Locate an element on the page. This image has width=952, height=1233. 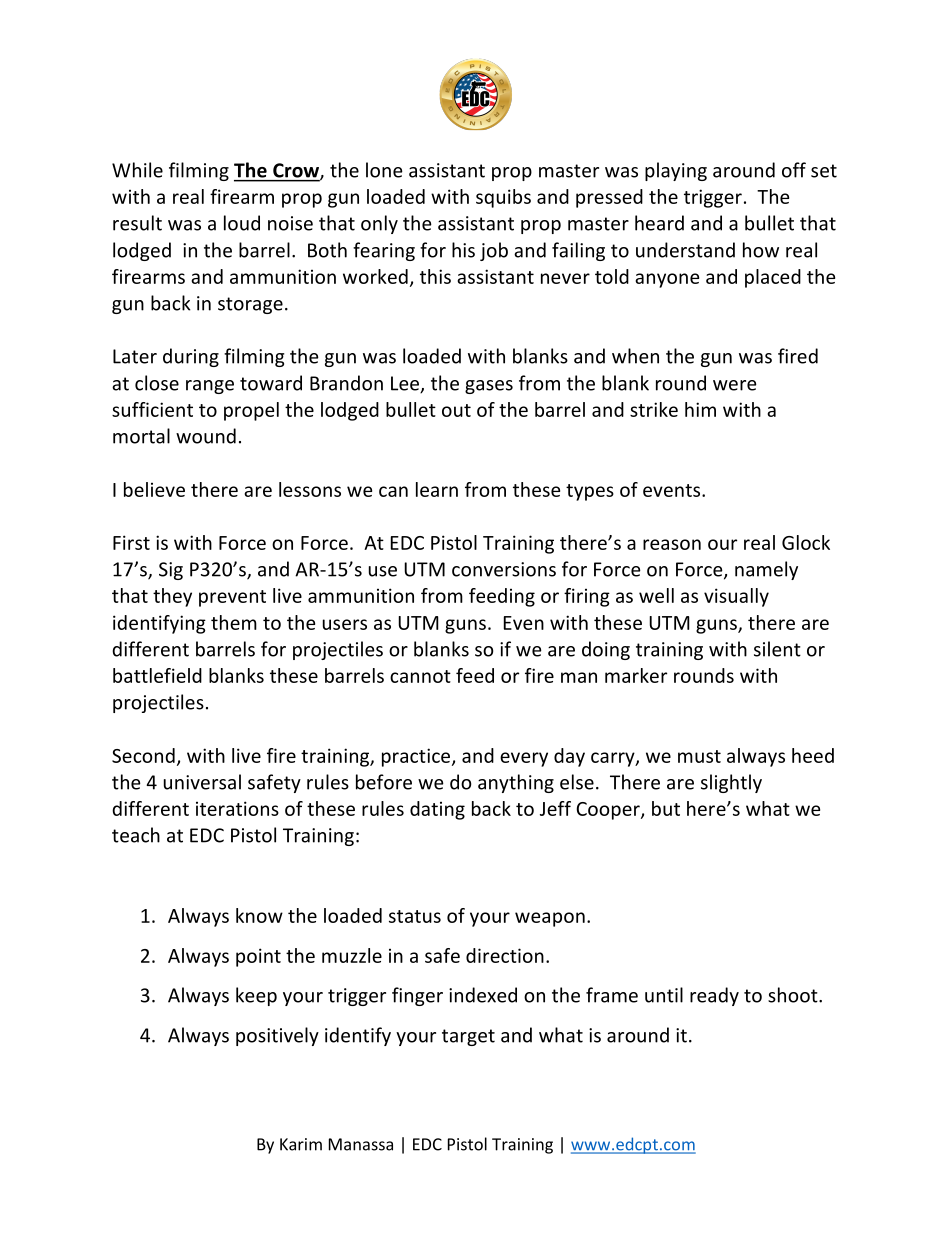
ready is located at coordinates (714, 996).
